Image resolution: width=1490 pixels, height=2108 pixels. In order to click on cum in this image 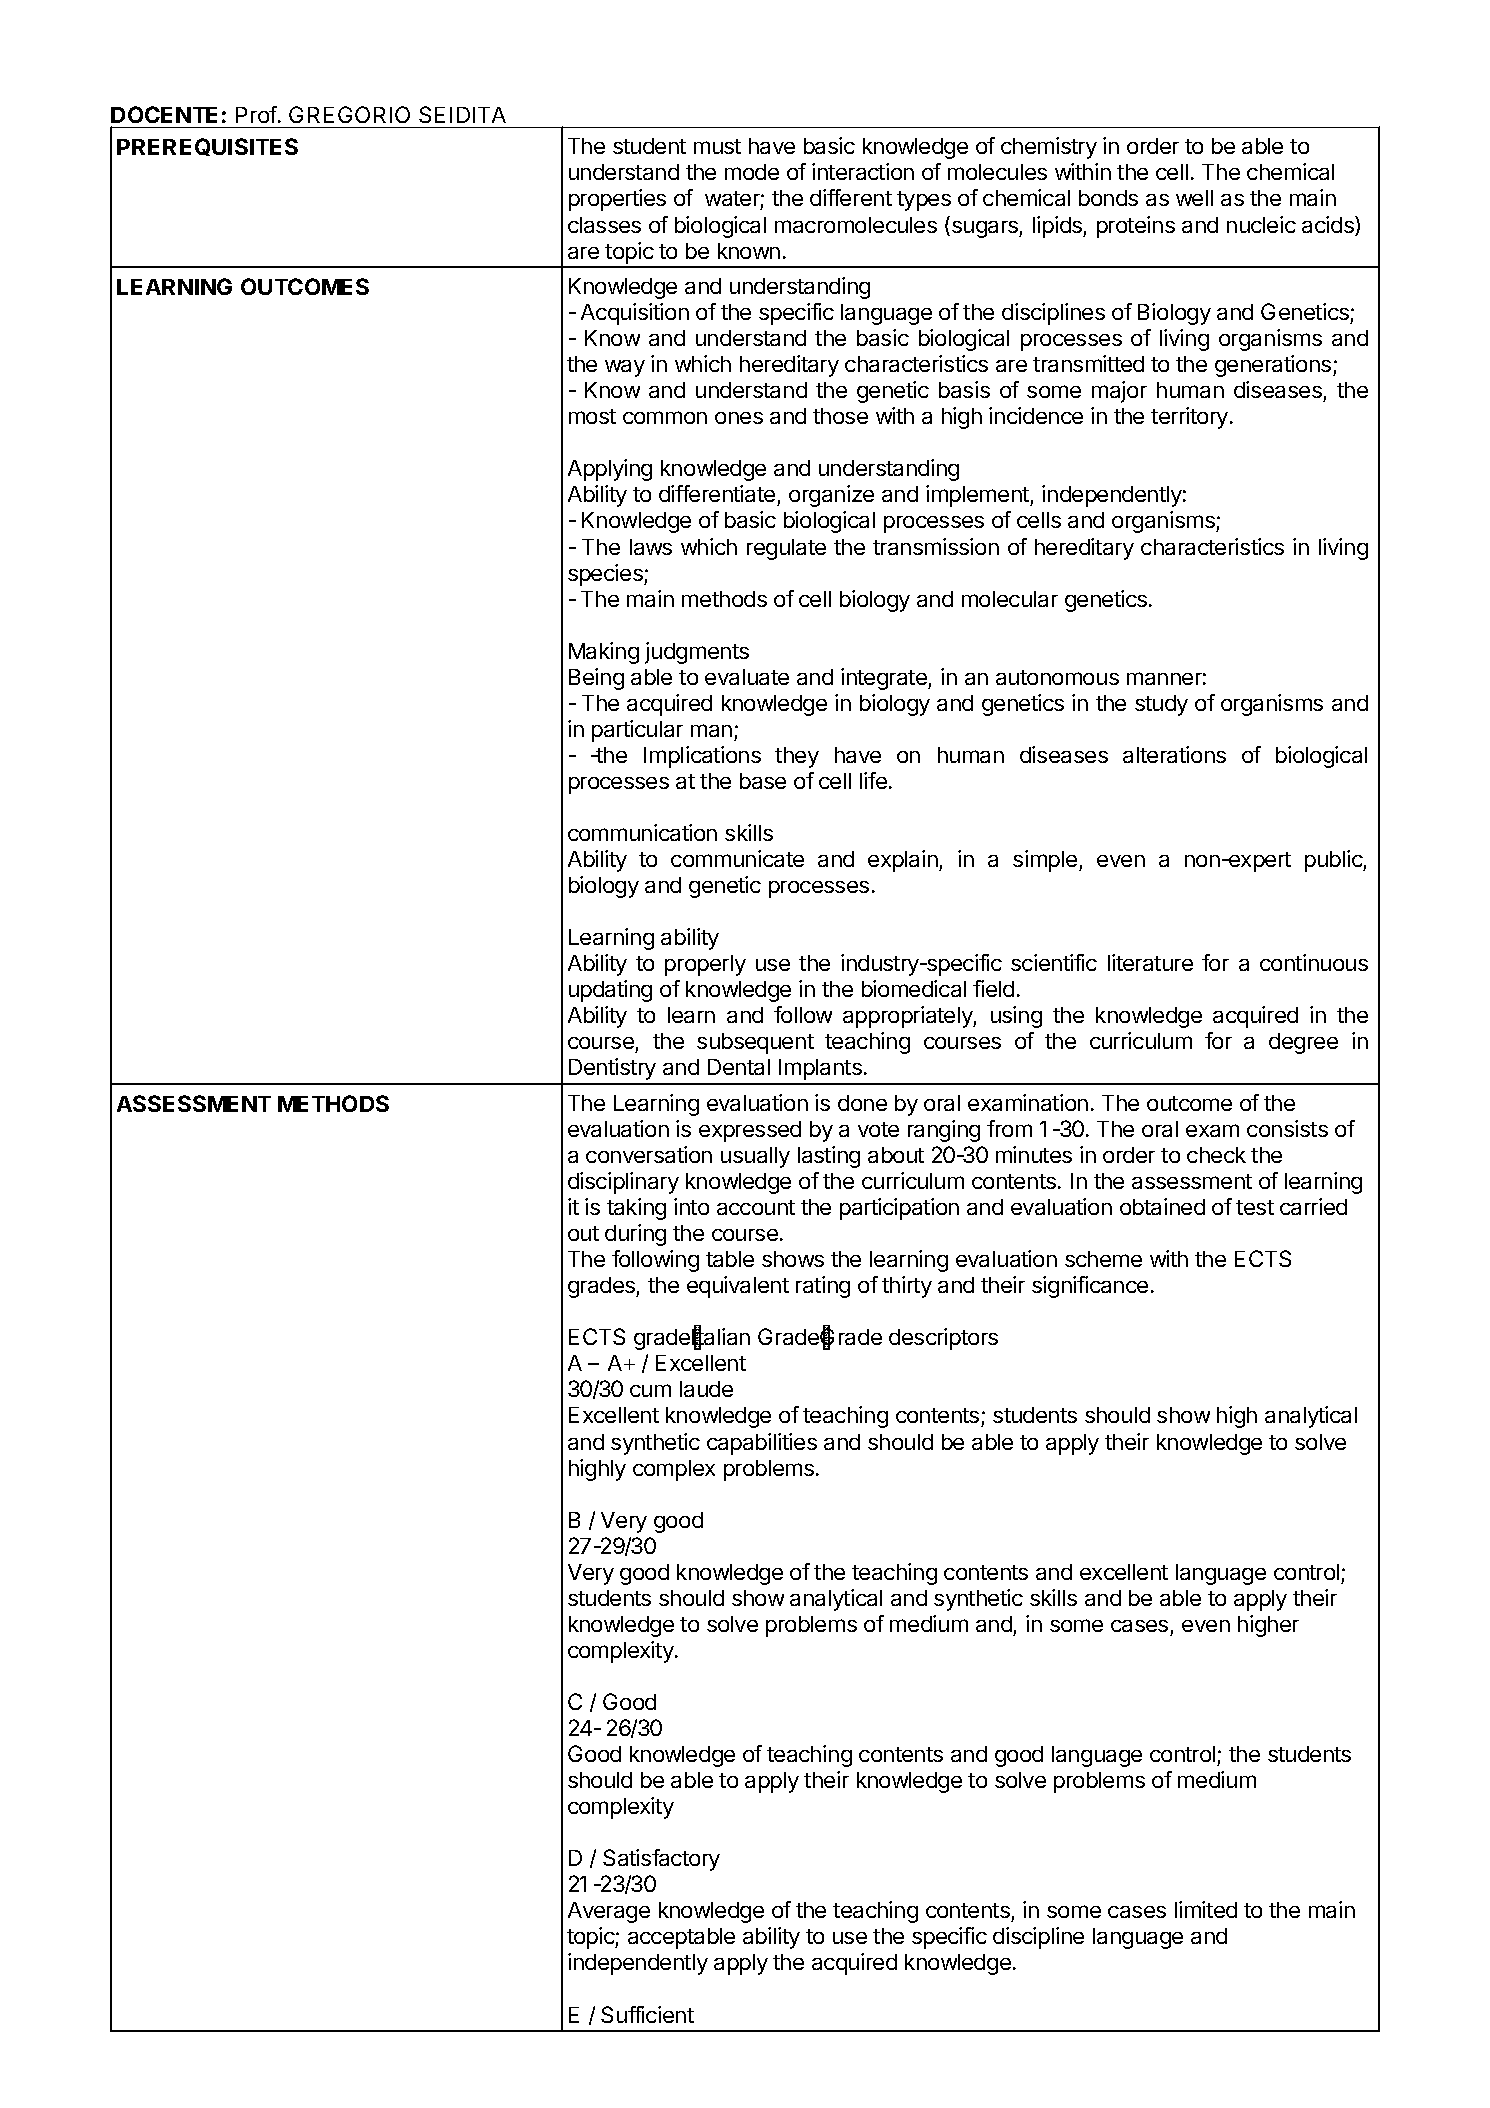, I will do `click(650, 1390)`.
